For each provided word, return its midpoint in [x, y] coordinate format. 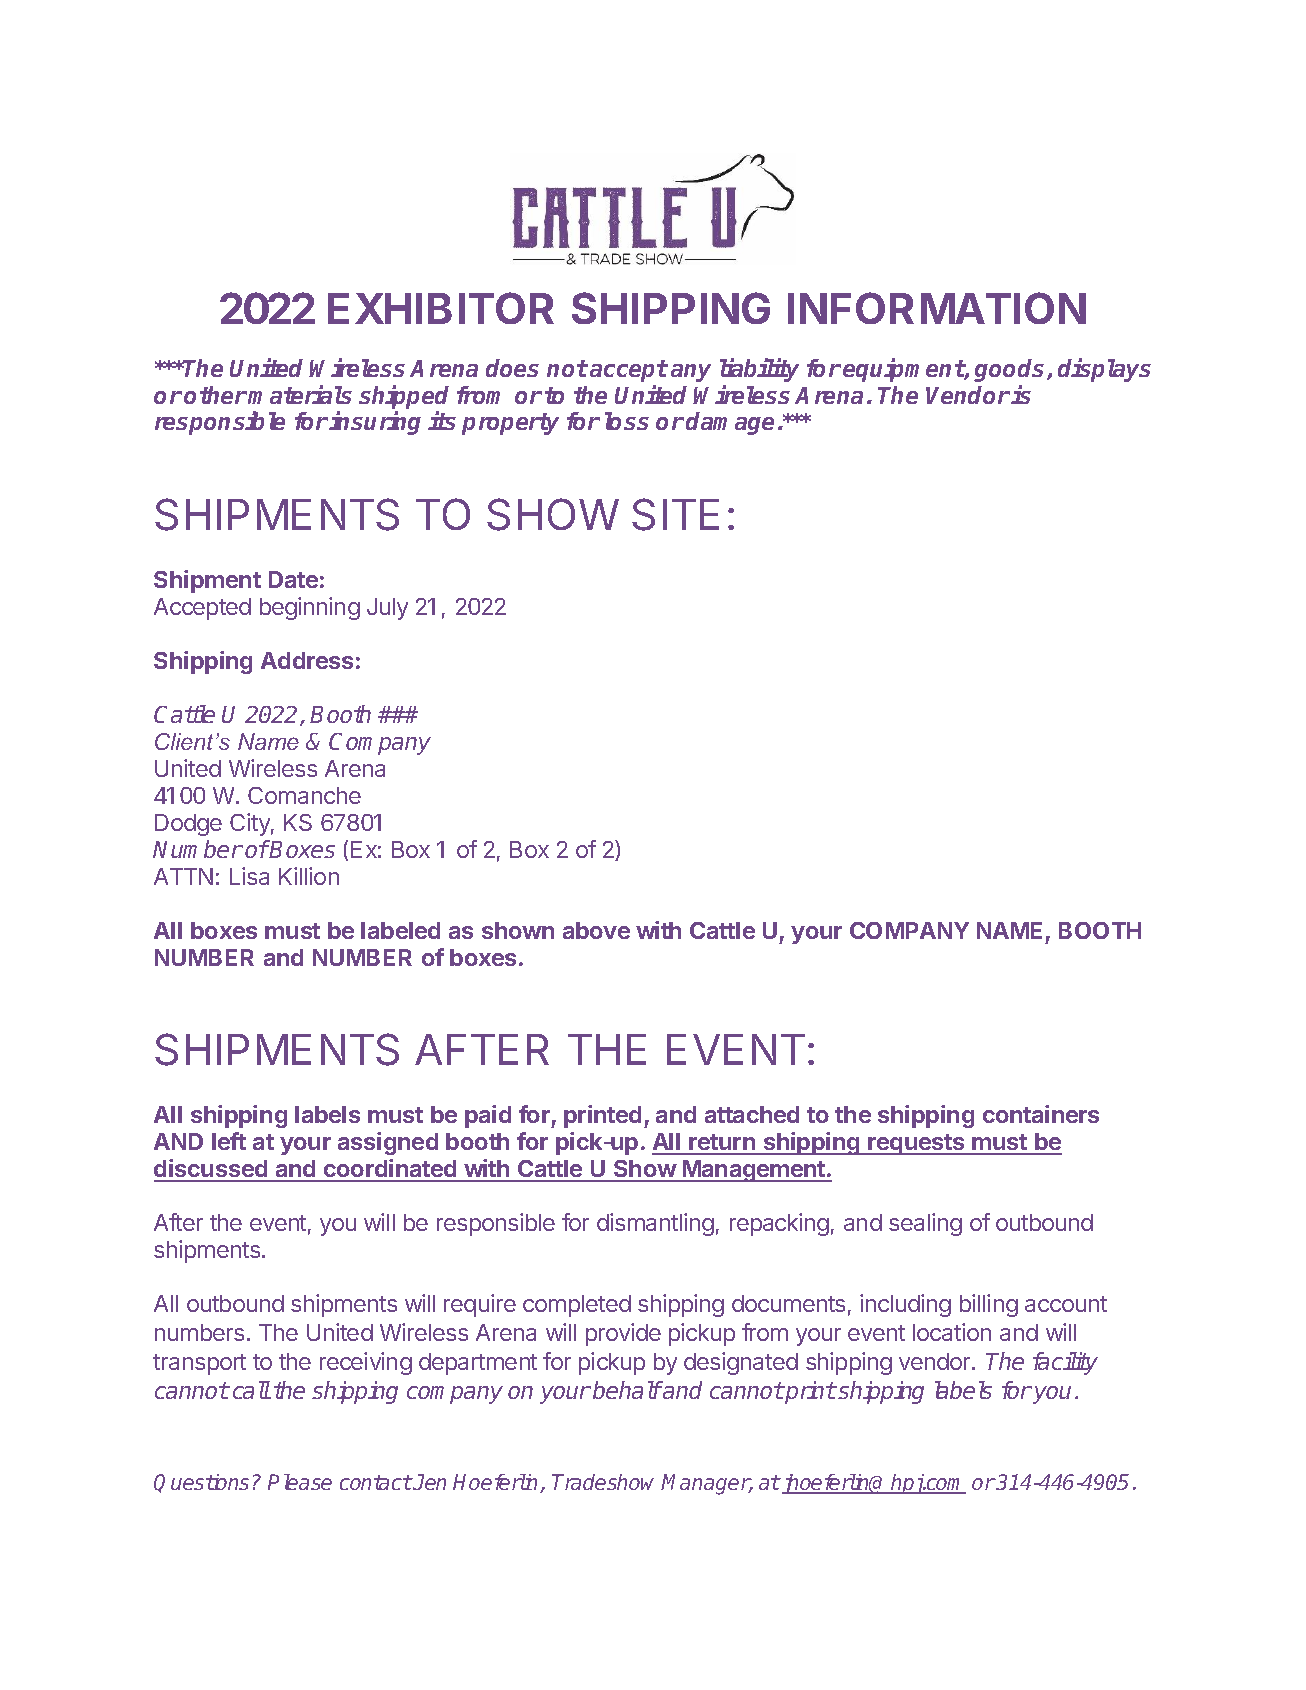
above [596, 930]
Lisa [249, 876]
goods [1011, 370]
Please [300, 1482]
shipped [404, 397]
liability [759, 370]
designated [741, 1363]
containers [1041, 1114]
